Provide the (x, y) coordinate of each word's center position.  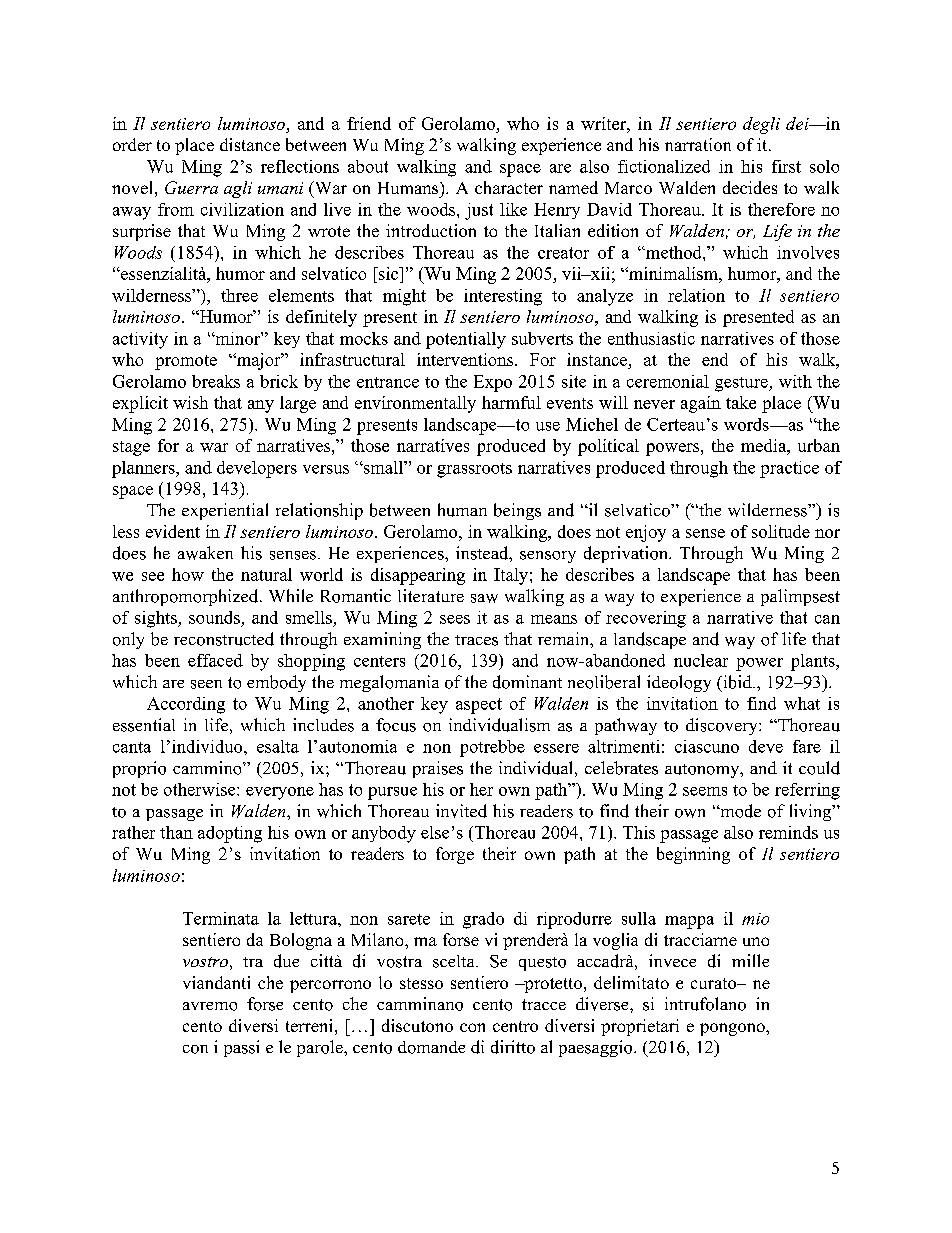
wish (190, 402)
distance (250, 144)
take (741, 402)
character (509, 187)
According (186, 705)
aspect (479, 706)
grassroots (474, 470)
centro (515, 1026)
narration (698, 144)
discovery (723, 726)
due (286, 961)
